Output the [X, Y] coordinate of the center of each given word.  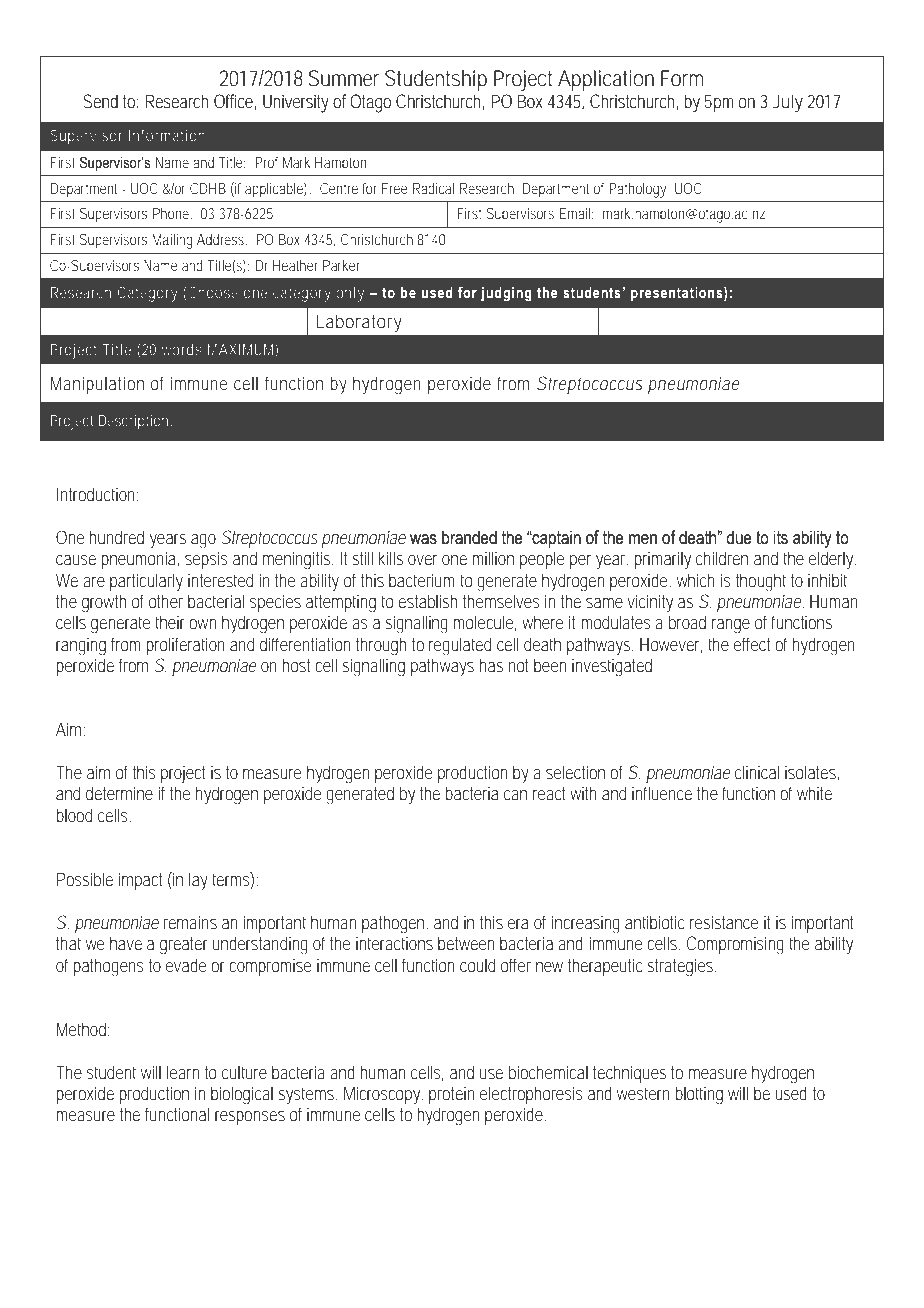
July [787, 103]
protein [452, 1095]
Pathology [639, 190]
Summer [344, 78]
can [515, 795]
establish [427, 601]
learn [183, 1072]
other [166, 601]
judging [506, 294]
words [182, 349]
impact [140, 881]
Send [100, 101]
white [814, 793]
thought [761, 582]
